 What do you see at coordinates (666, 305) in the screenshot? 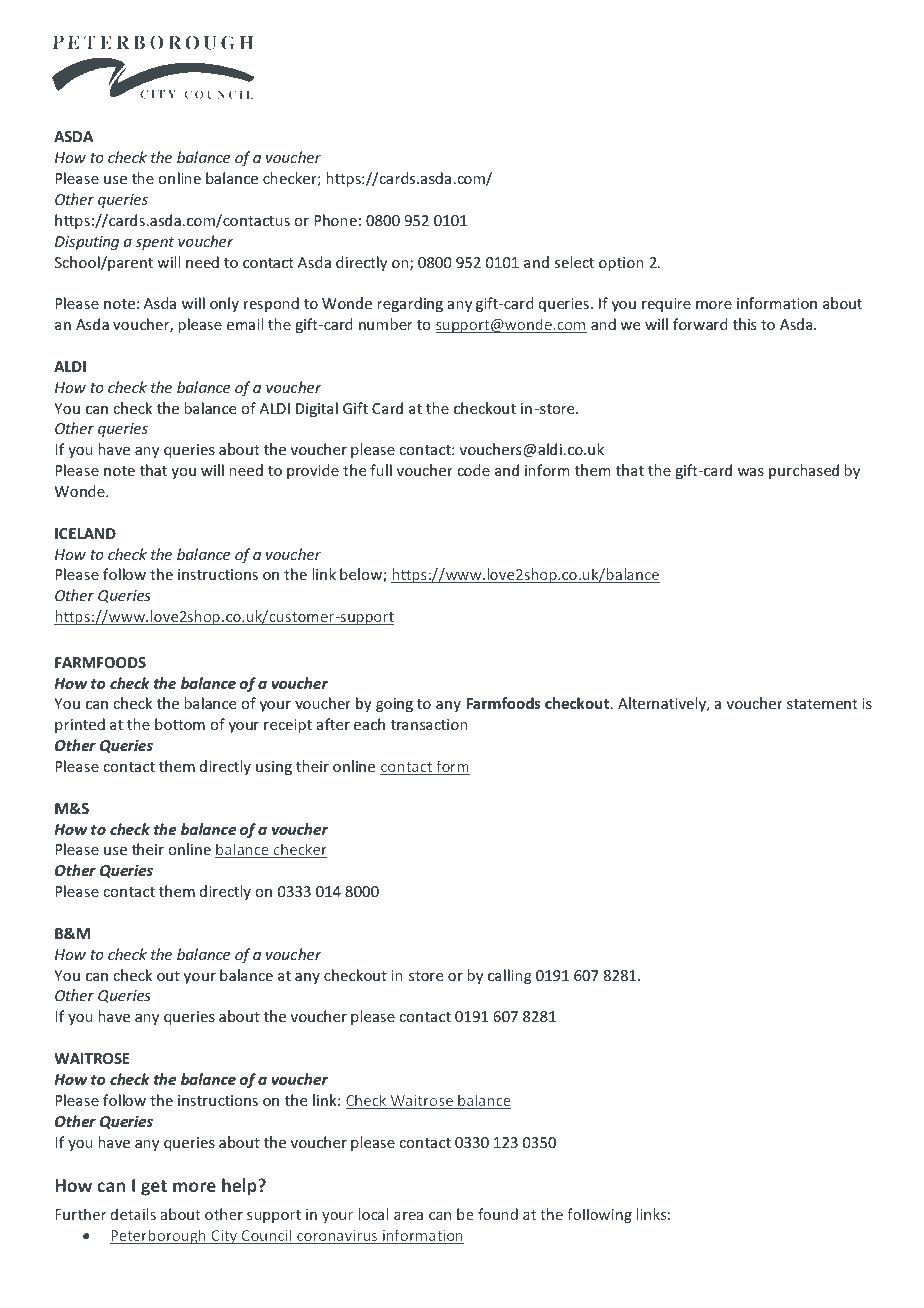
I see `require` at bounding box center [666, 305].
